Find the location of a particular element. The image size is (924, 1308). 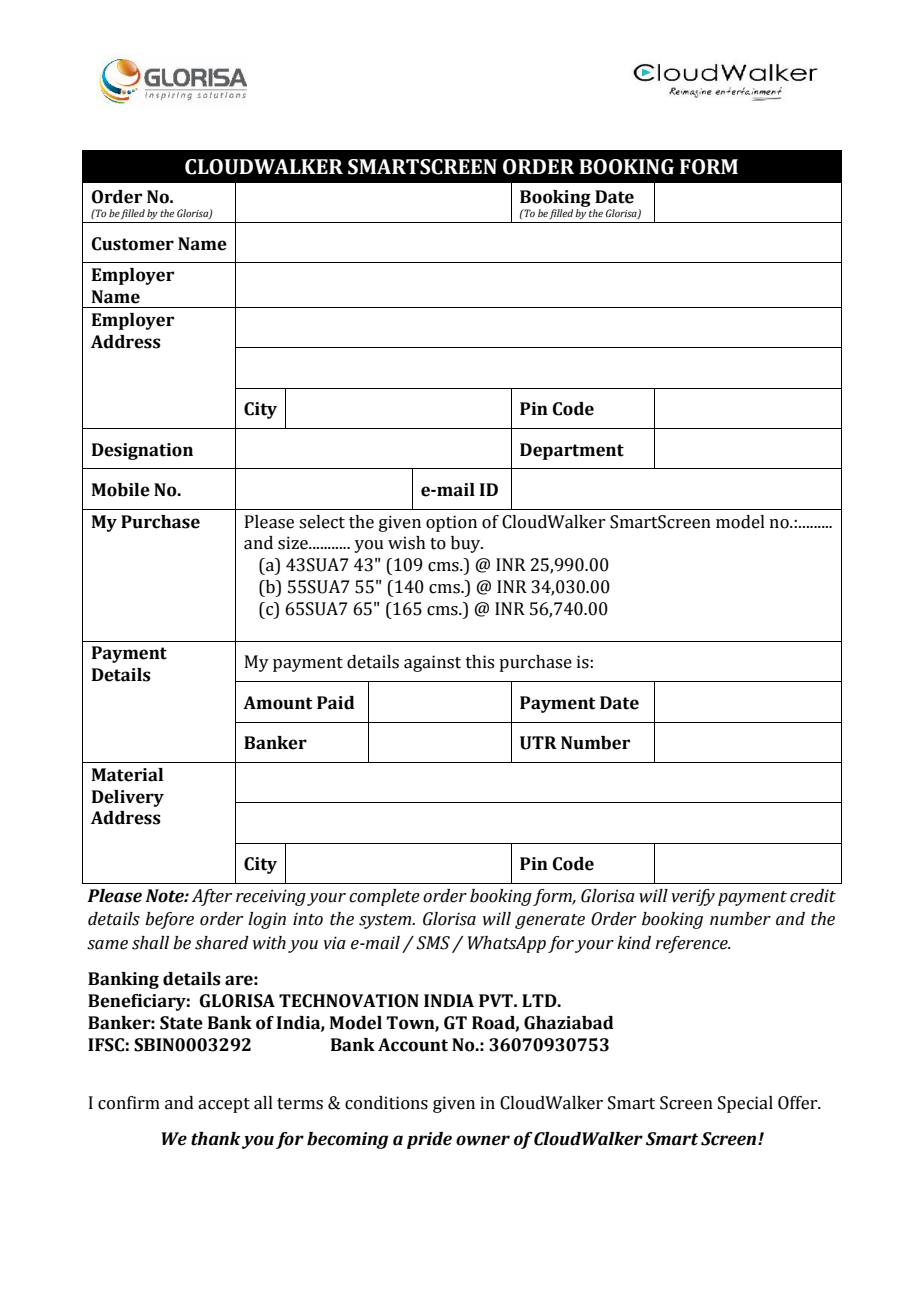

Designation is located at coordinates (142, 451).
